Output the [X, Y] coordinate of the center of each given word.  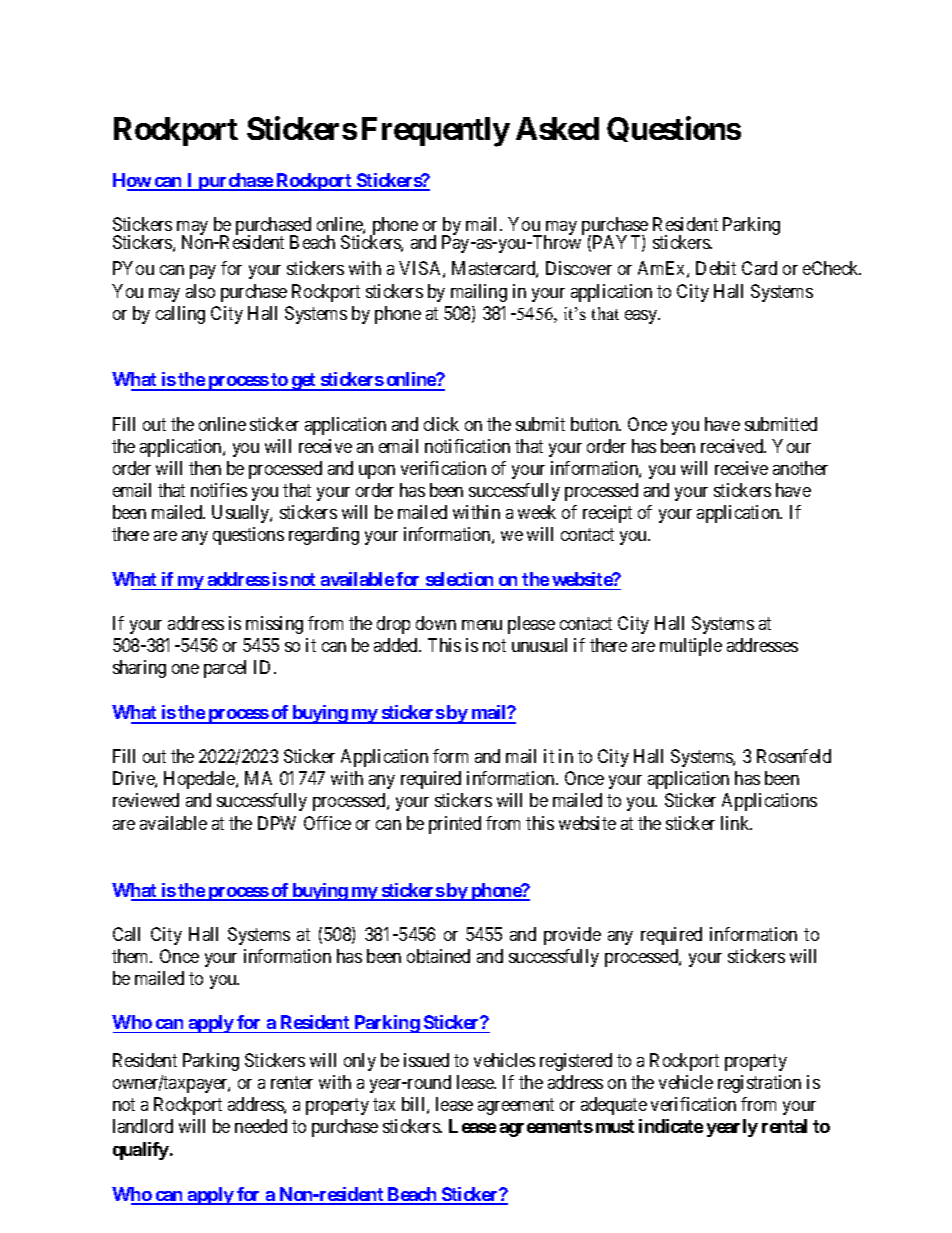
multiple [691, 647]
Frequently [436, 132]
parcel [225, 669]
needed [261, 1126]
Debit [716, 268]
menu [482, 625]
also [200, 291]
